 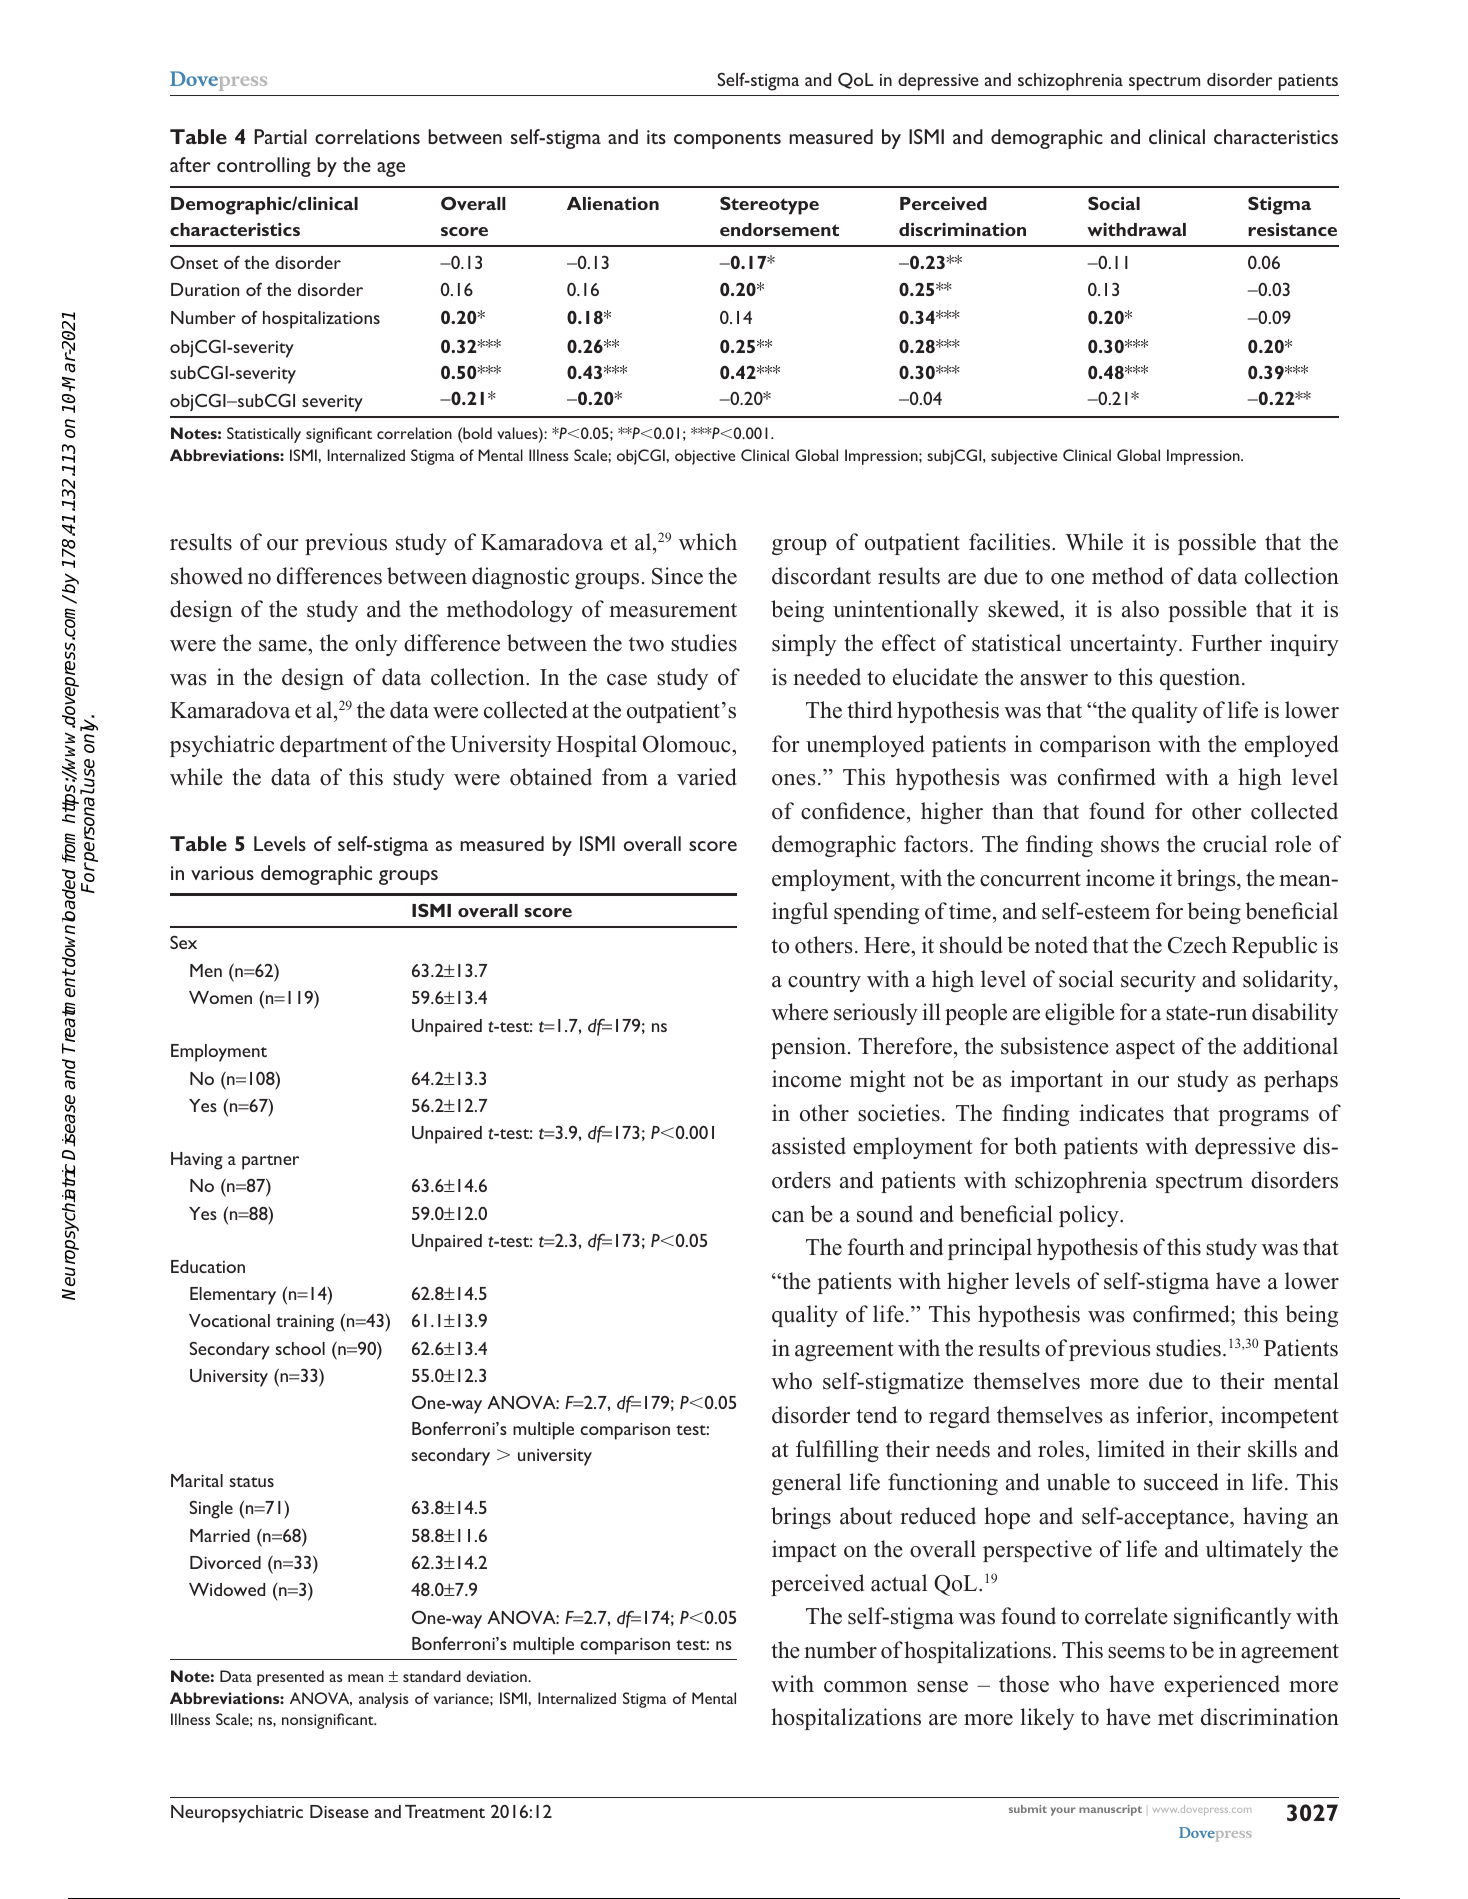 What do you see at coordinates (1292, 229) in the screenshot?
I see `resistance` at bounding box center [1292, 229].
